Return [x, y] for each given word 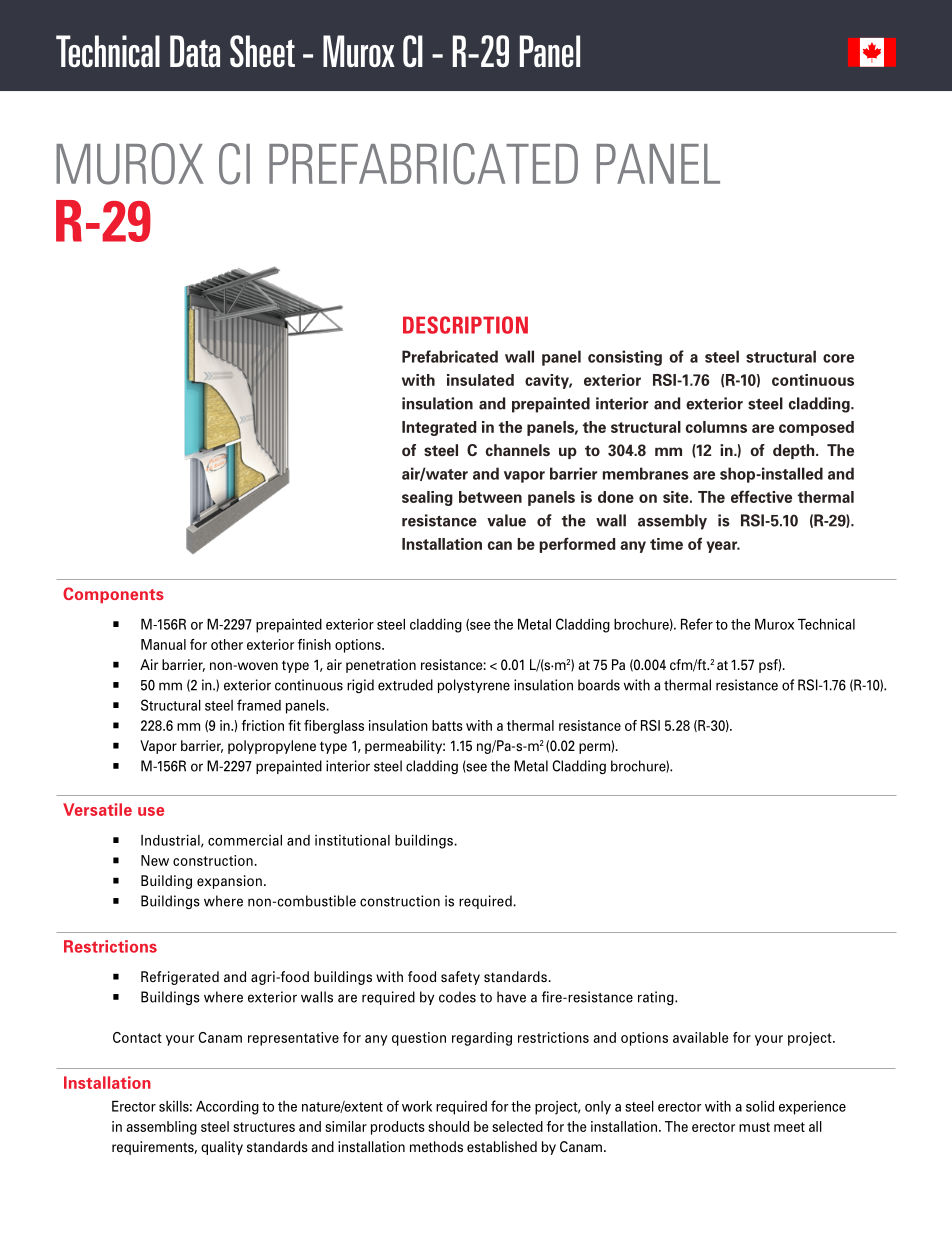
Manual [163, 644]
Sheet [262, 51]
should [448, 1126]
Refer [697, 624]
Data [195, 51]
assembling [161, 1128]
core [838, 358]
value [506, 520]
